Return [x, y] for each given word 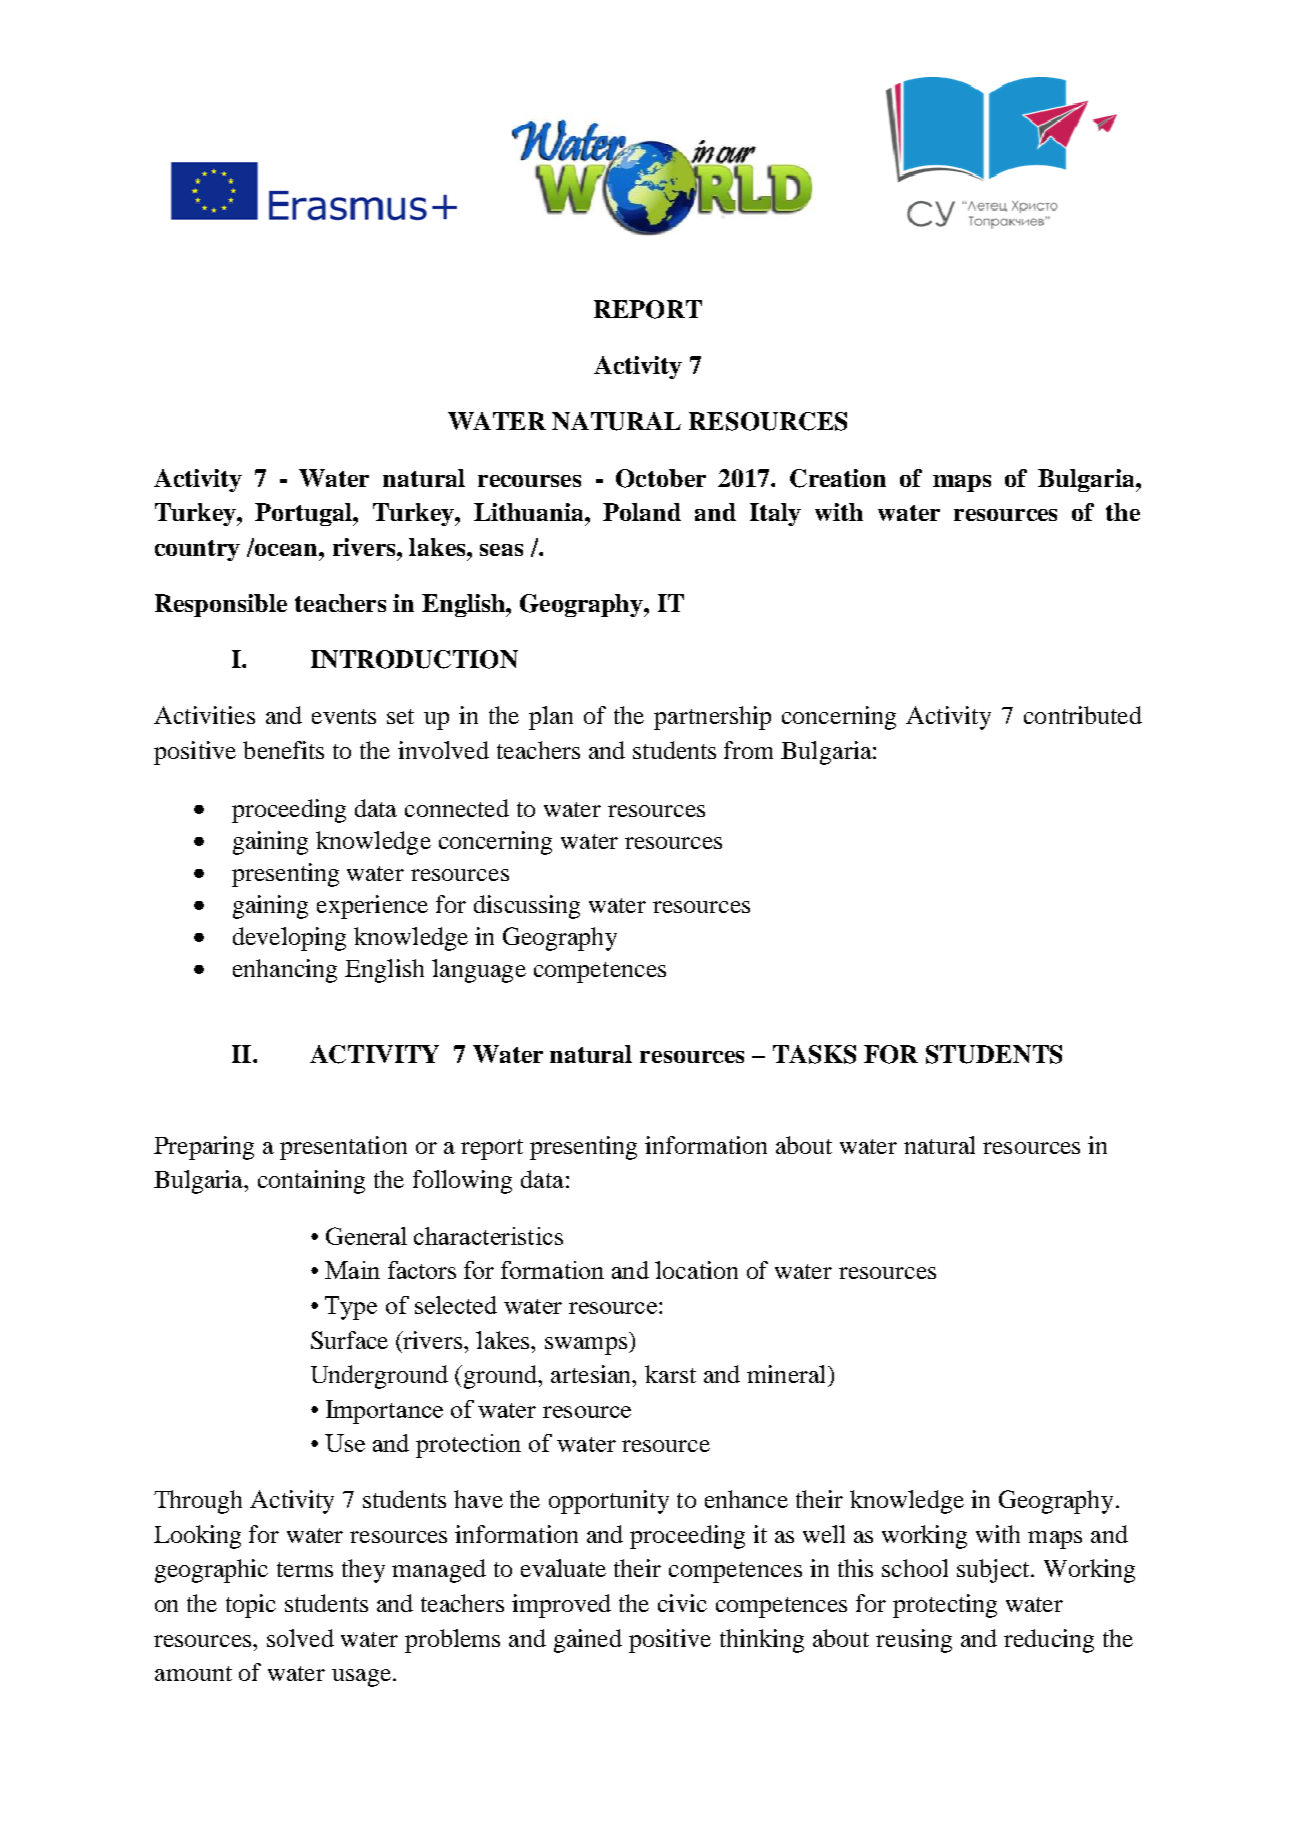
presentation [343, 1148]
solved [300, 1638]
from [748, 750]
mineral [788, 1374]
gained [588, 1641]
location [696, 1270]
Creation [838, 478]
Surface [349, 1340]
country [197, 550]
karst [670, 1374]
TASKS [814, 1054]
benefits [283, 750]
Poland [642, 512]
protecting [945, 1606]
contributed [1083, 715]
